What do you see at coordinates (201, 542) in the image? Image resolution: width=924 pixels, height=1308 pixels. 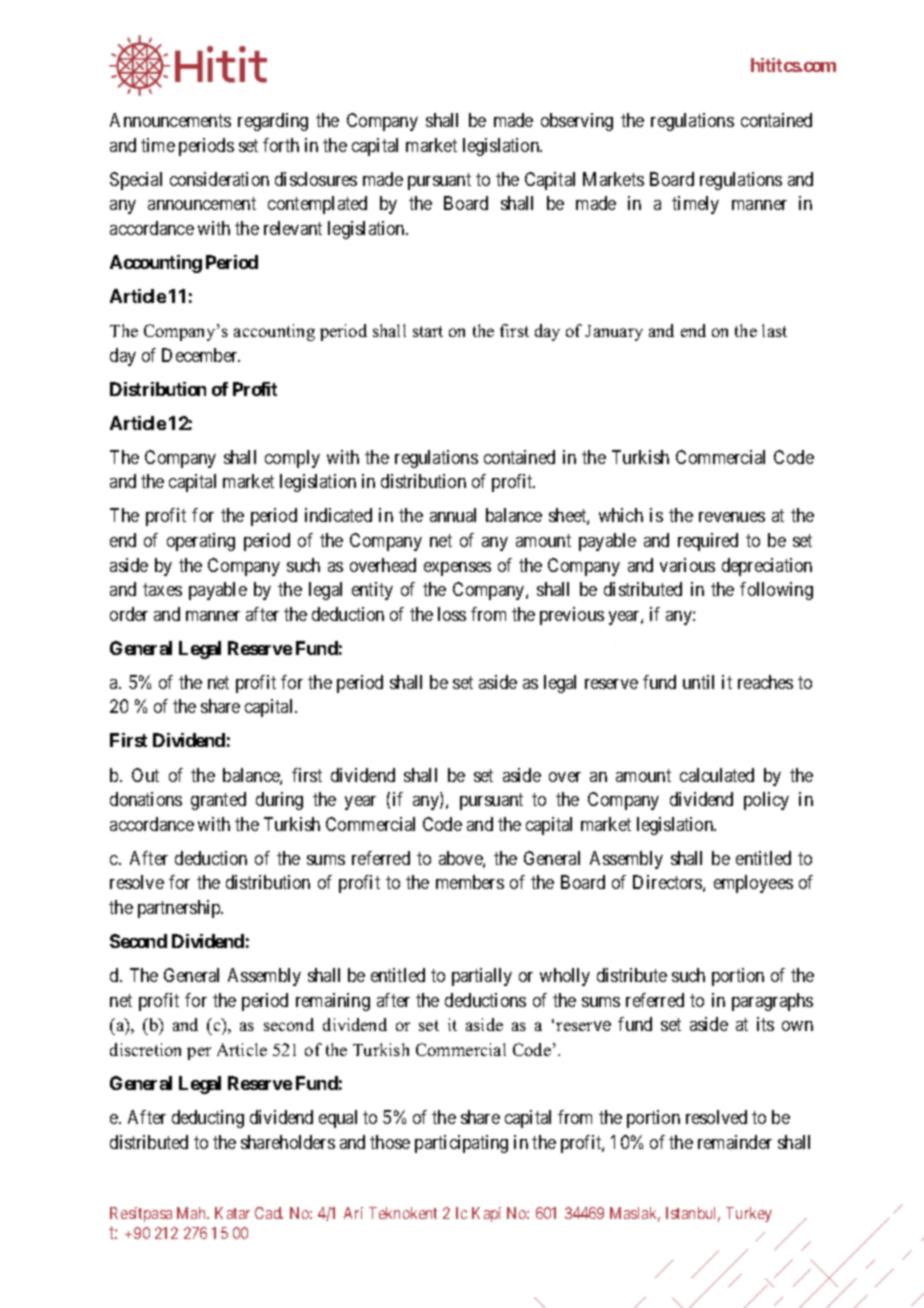 I see `operating` at bounding box center [201, 542].
